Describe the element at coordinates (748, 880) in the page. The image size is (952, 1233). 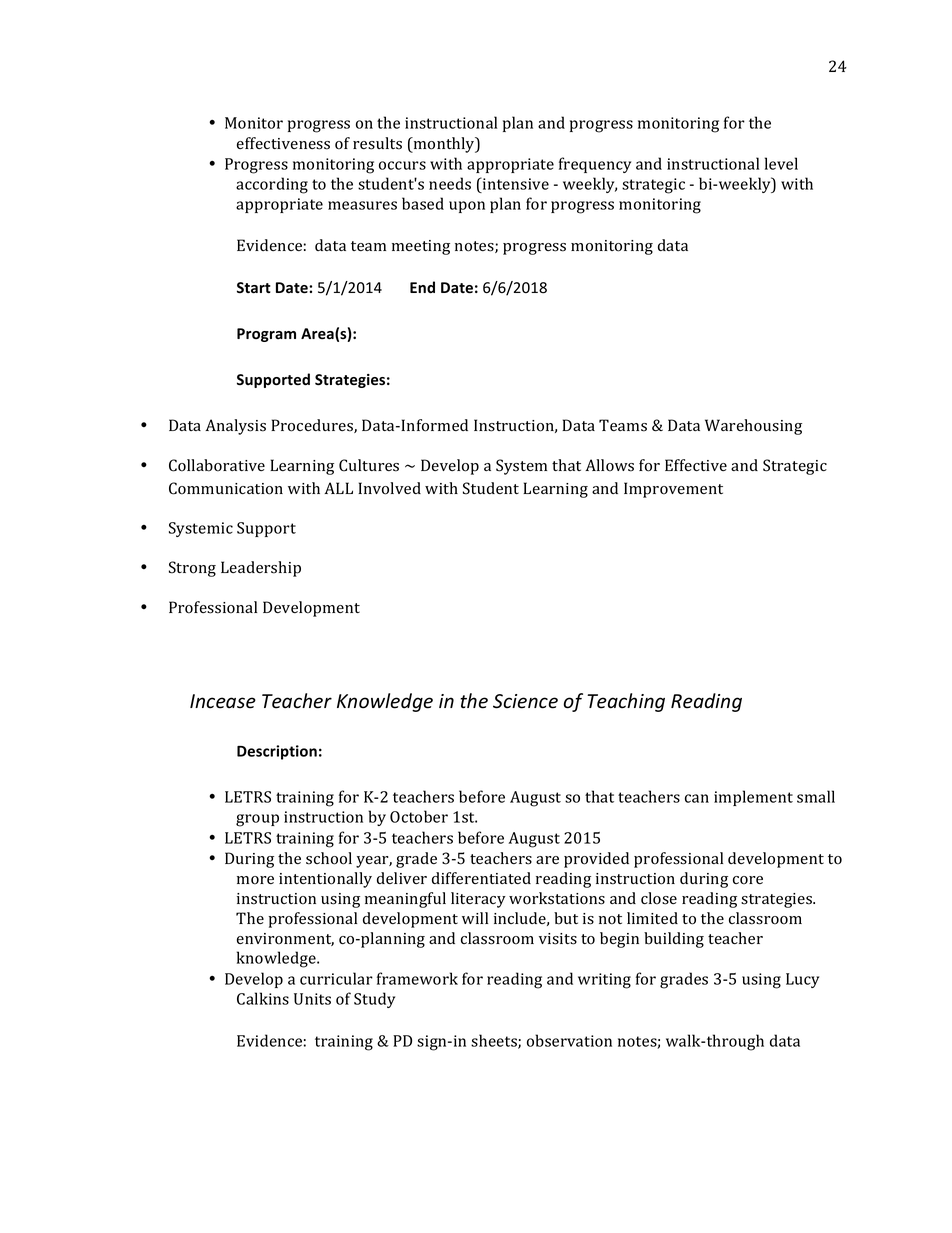
I see `core` at that location.
